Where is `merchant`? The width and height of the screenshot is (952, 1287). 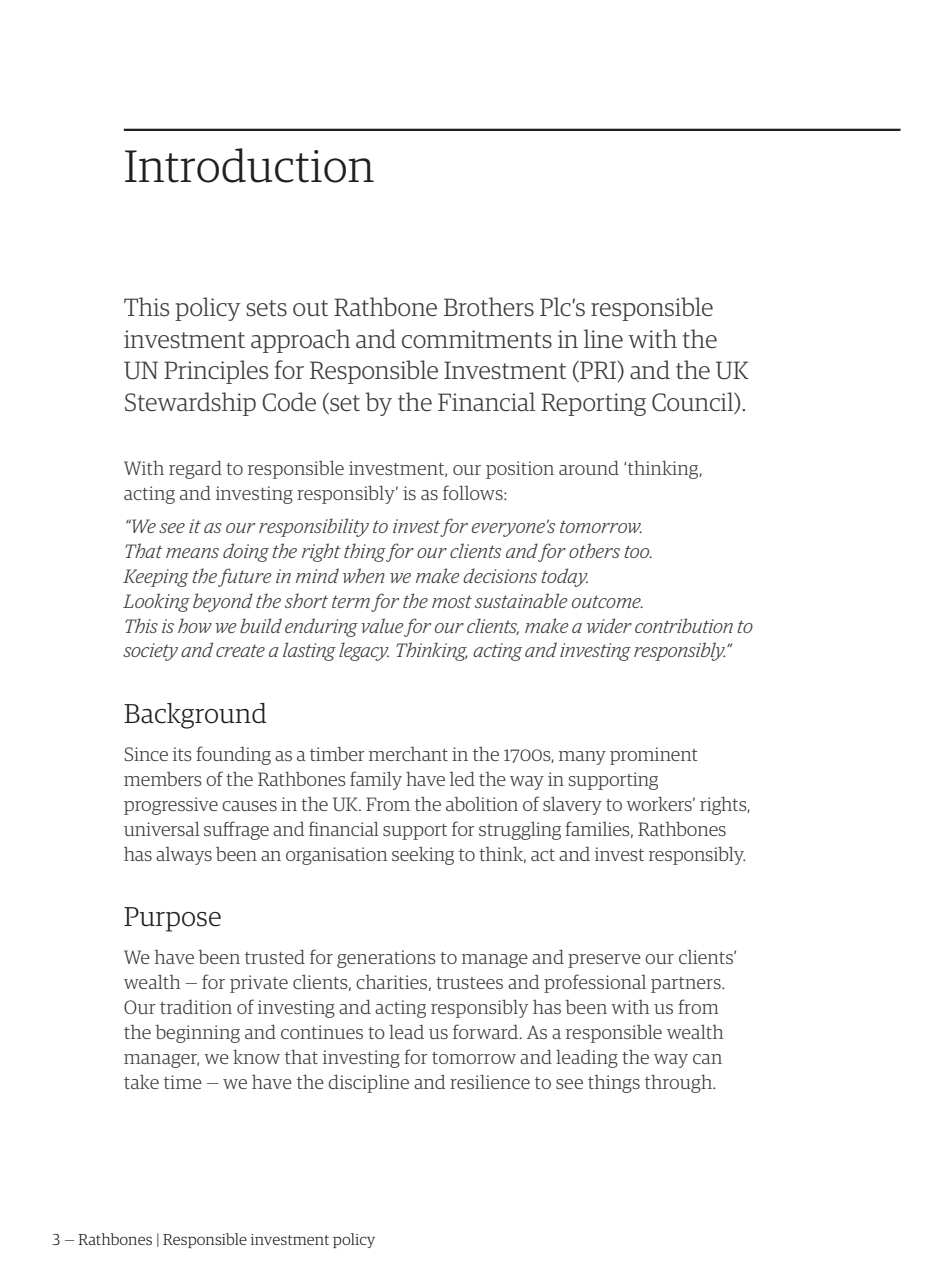 merchant is located at coordinates (408, 754).
